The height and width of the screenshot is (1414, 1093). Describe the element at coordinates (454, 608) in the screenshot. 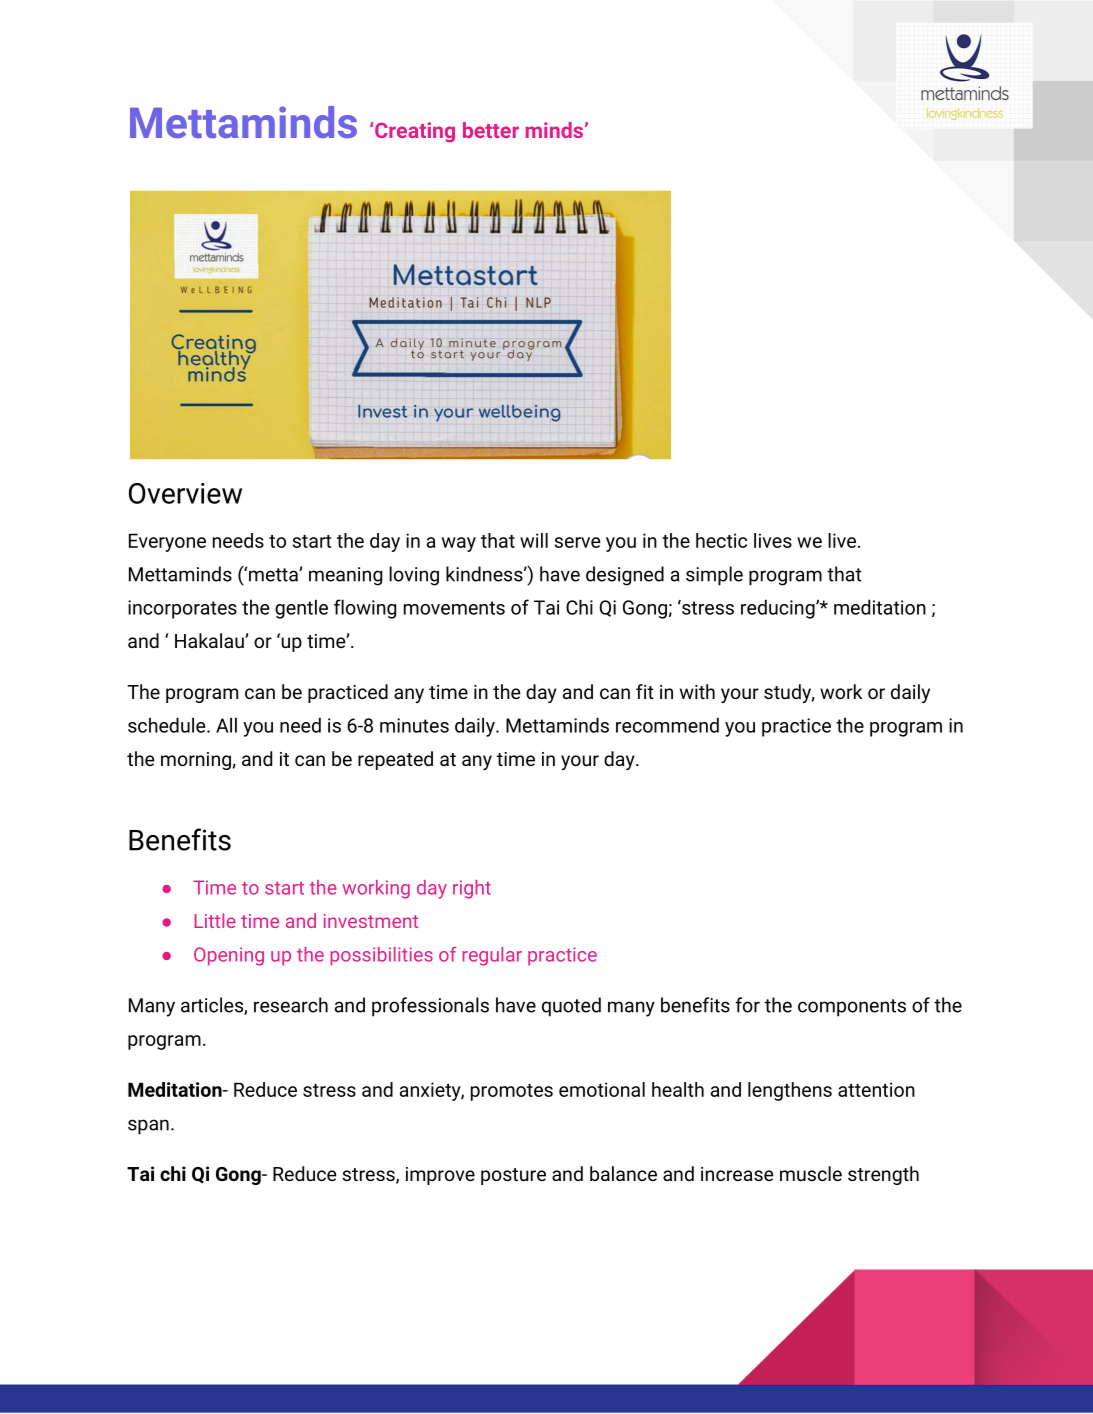

I see `movements` at that location.
